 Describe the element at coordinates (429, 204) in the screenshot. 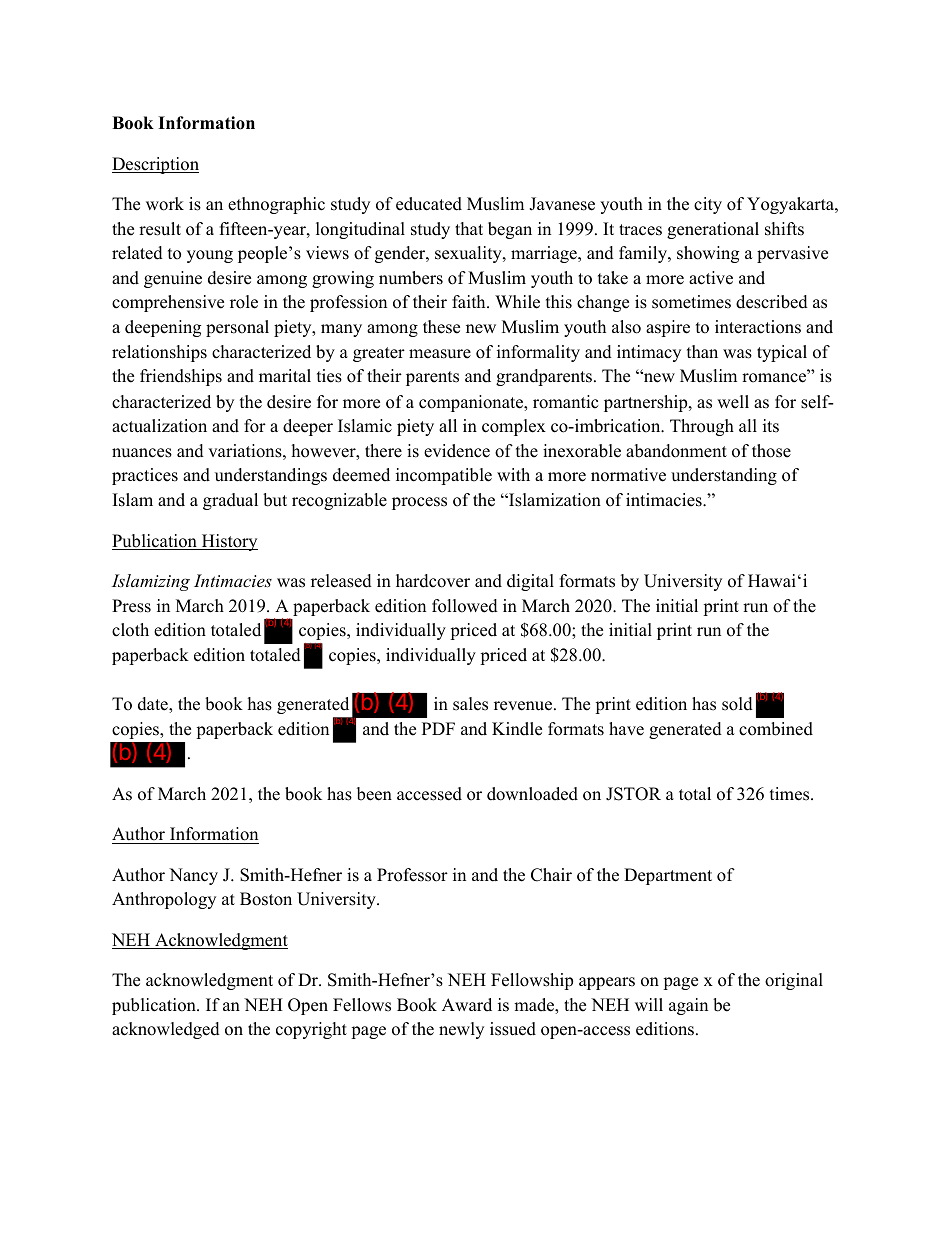

I see `educated` at that location.
